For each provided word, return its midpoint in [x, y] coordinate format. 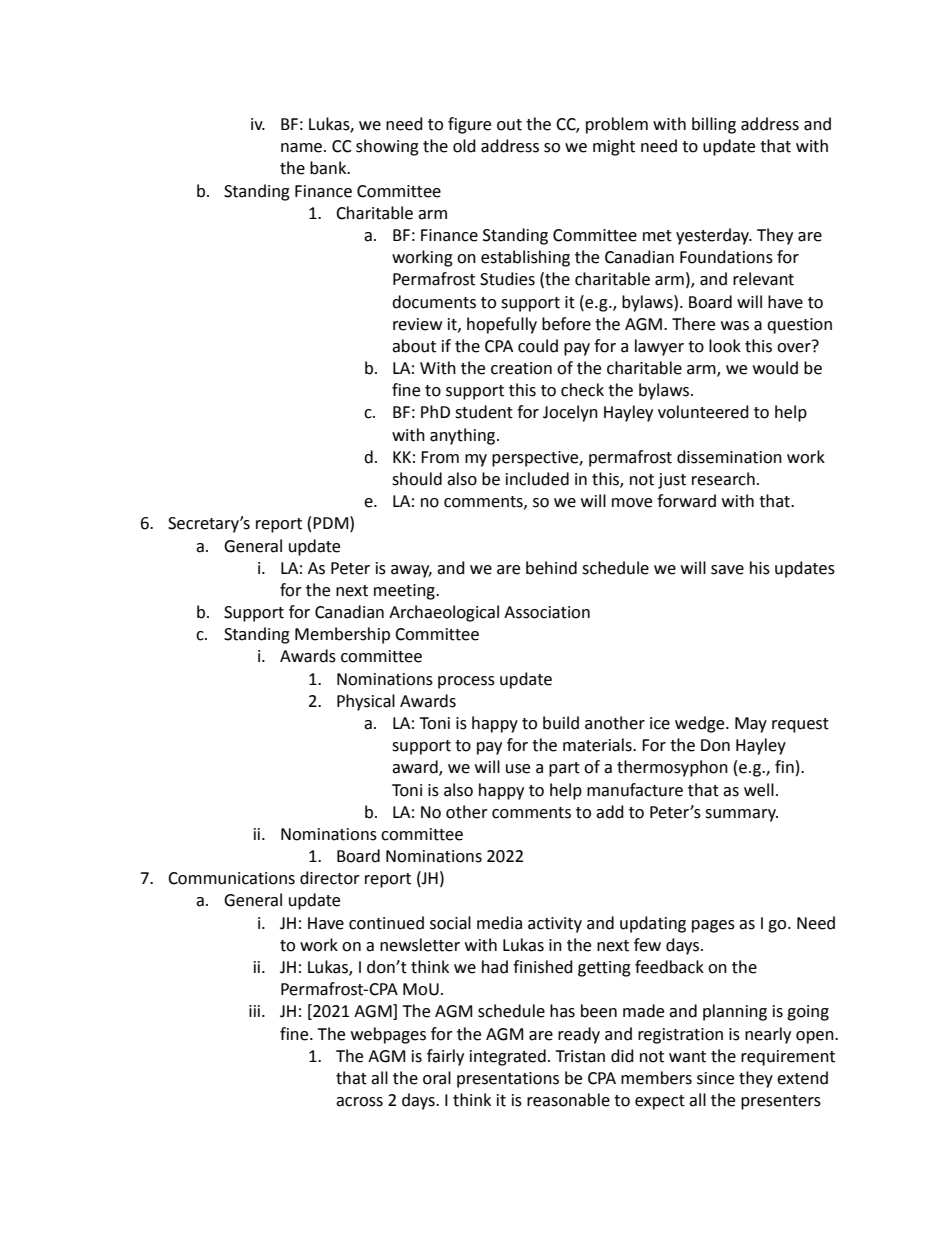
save [727, 570]
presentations [508, 1080]
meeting [405, 592]
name [303, 148]
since [715, 1078]
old [464, 146]
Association [547, 612]
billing [714, 125]
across [359, 1102]
